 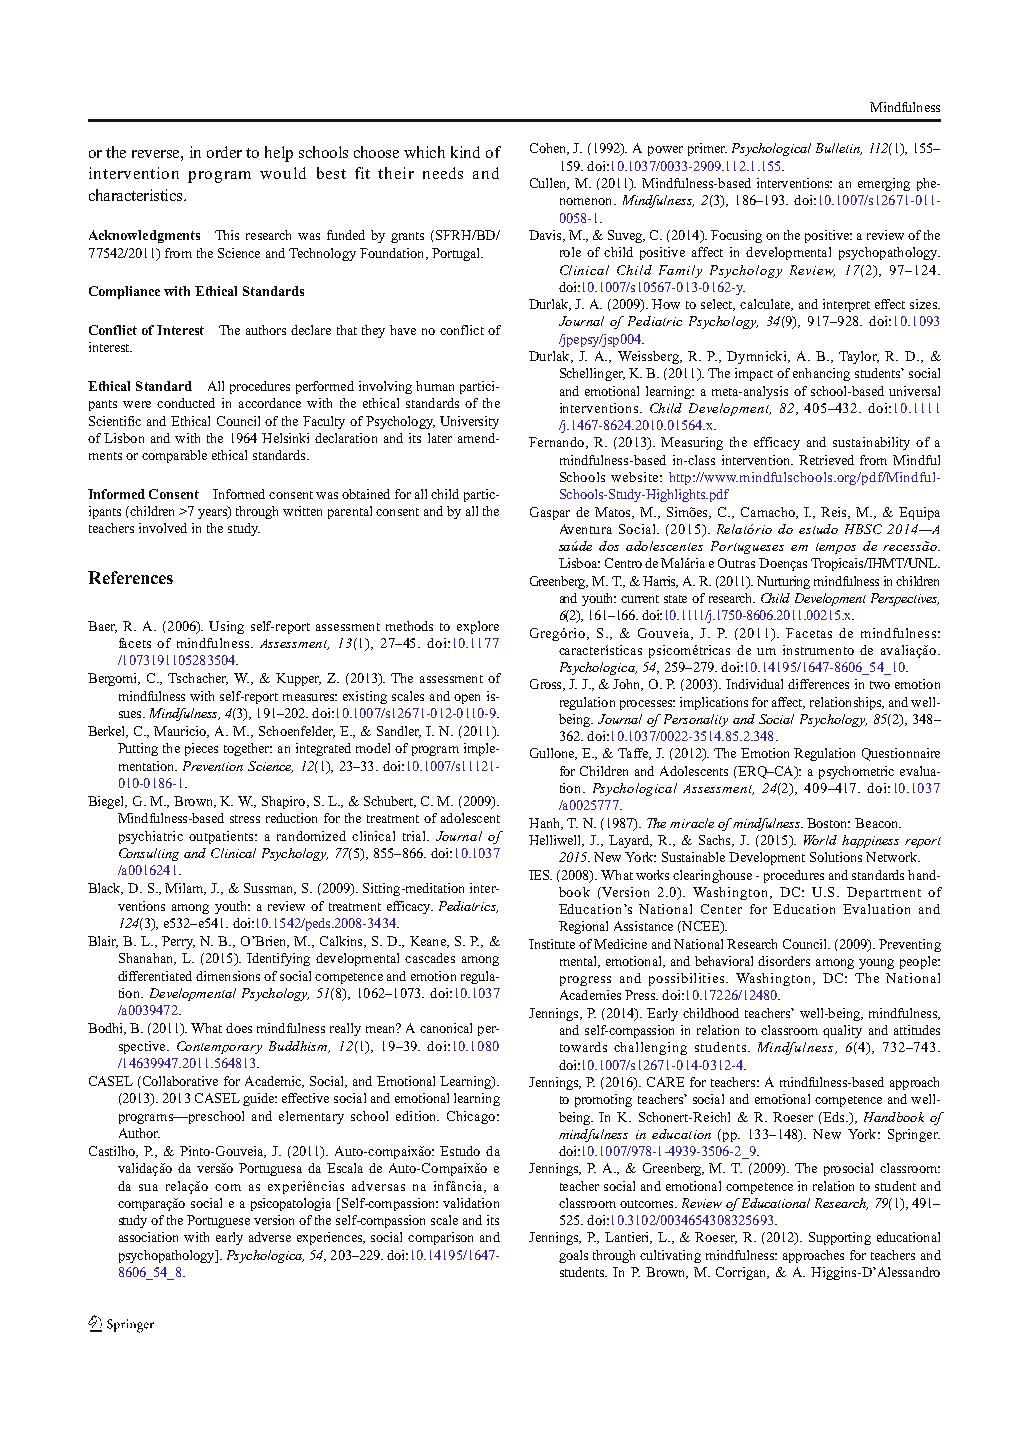 I want to click on differences, so click(x=818, y=684).
